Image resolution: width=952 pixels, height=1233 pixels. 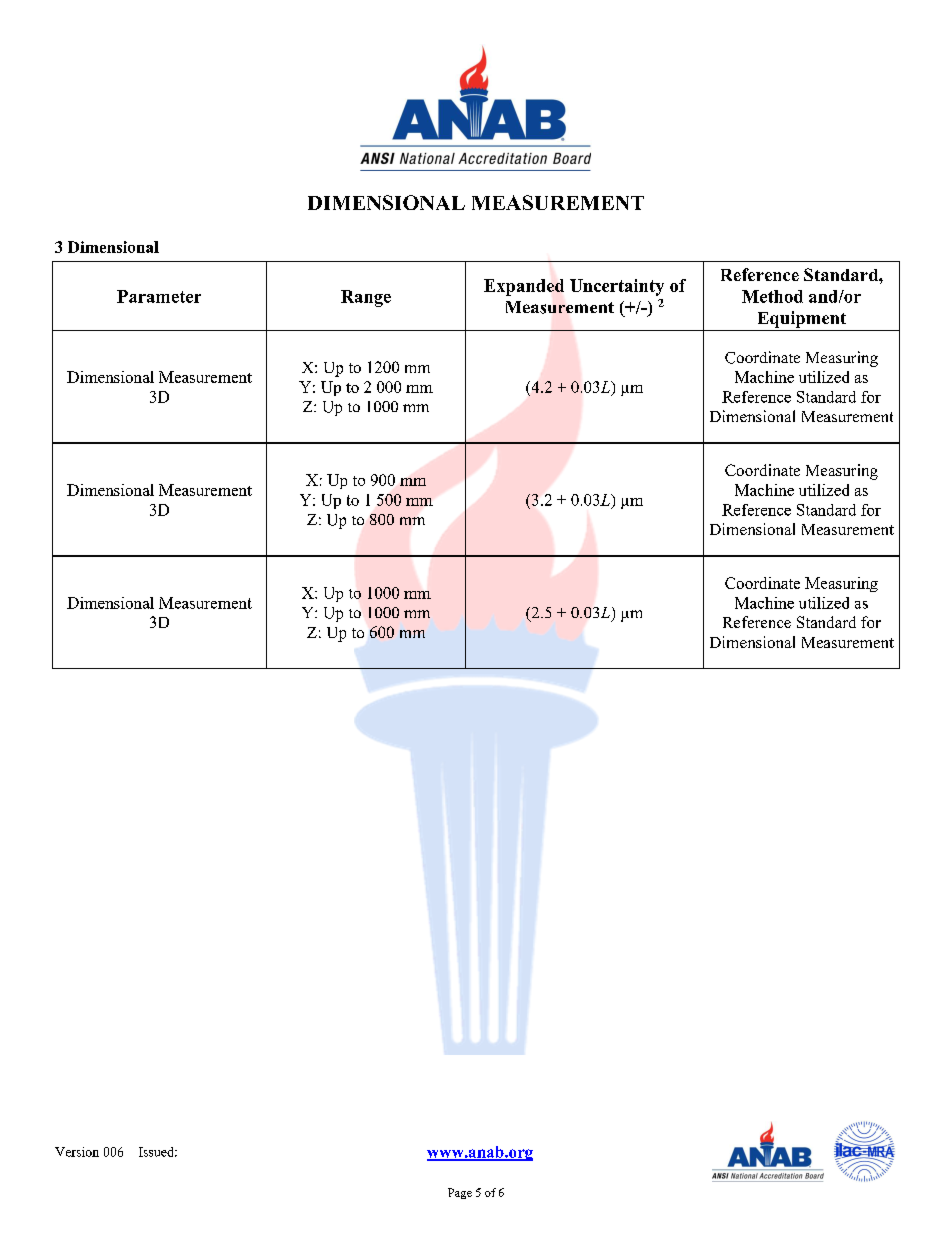 I want to click on Parameter, so click(x=159, y=296).
